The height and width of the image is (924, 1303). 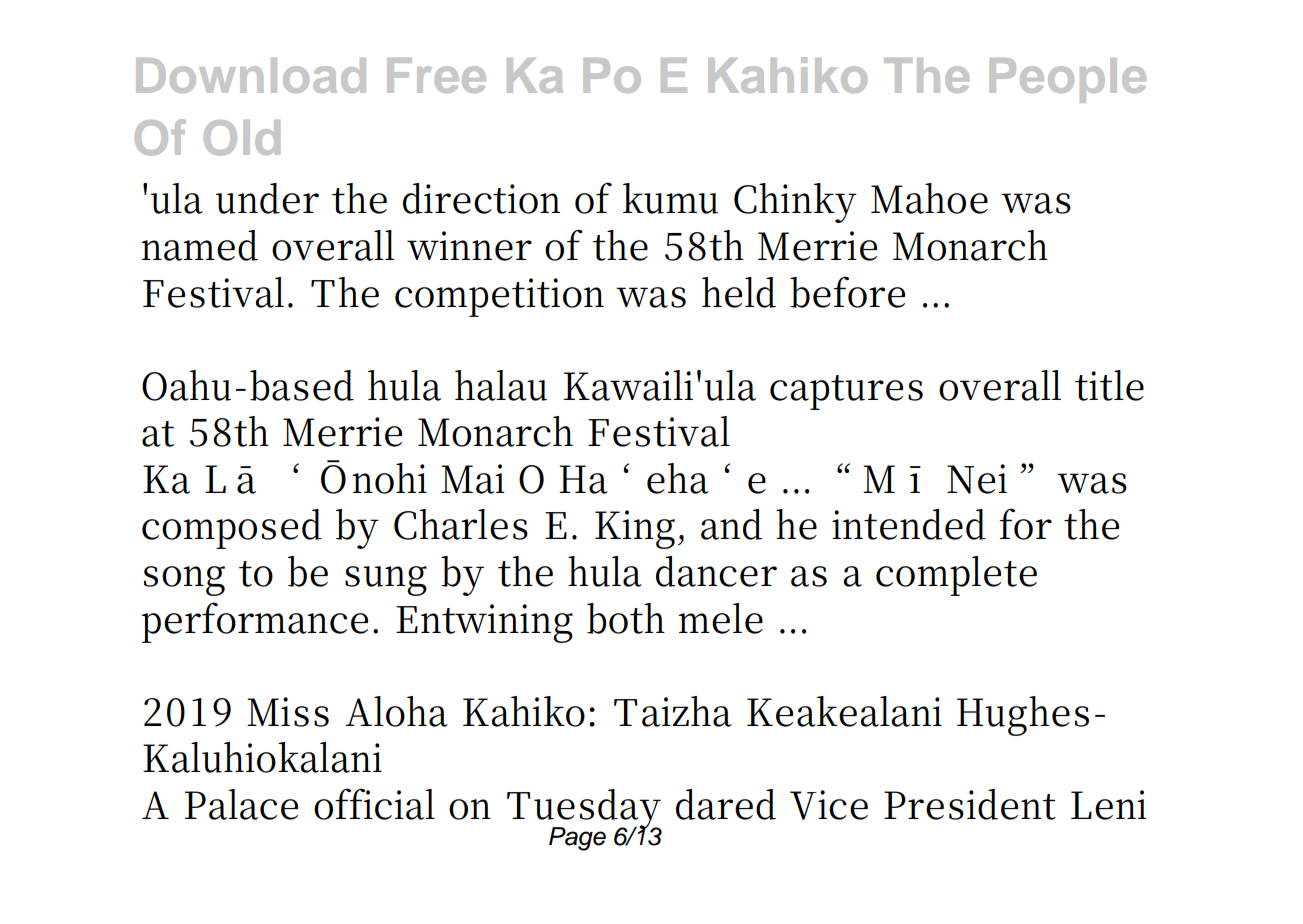 What do you see at coordinates (956, 576) in the image?
I see `complete` at bounding box center [956, 576].
